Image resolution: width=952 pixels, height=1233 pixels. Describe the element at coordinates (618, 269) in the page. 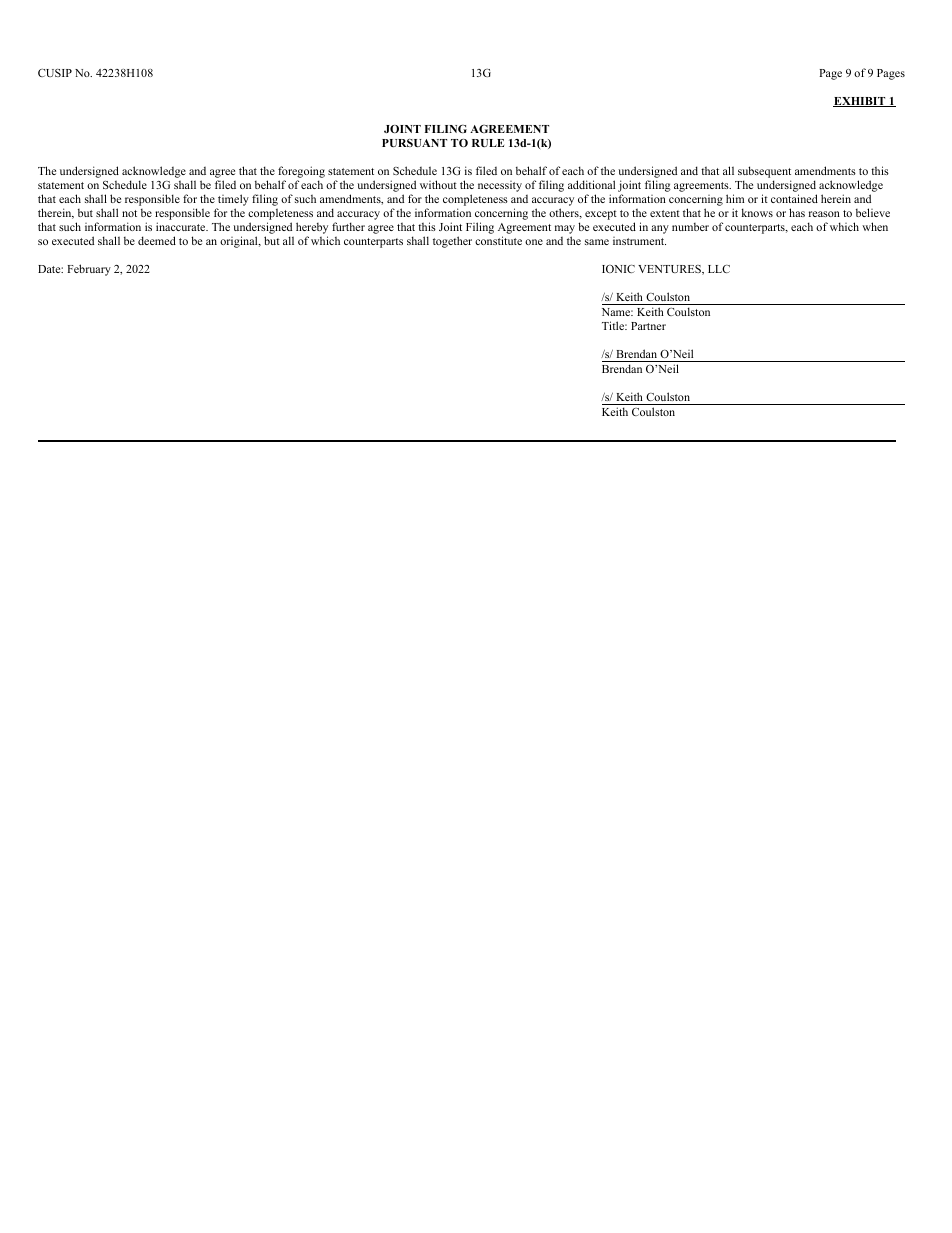

I see `IONIC` at that location.
